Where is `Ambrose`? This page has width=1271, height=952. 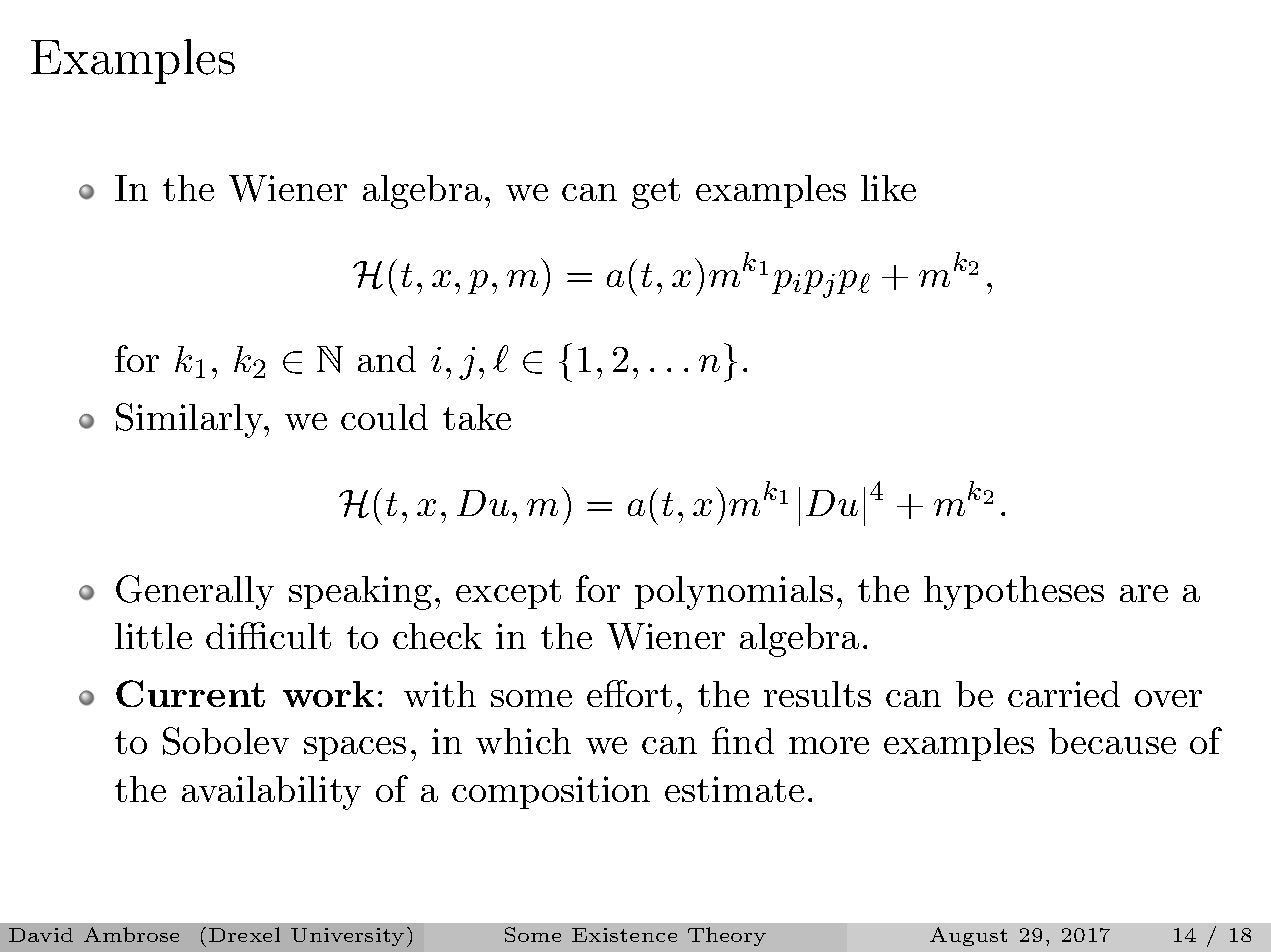 Ambrose is located at coordinates (131, 934).
